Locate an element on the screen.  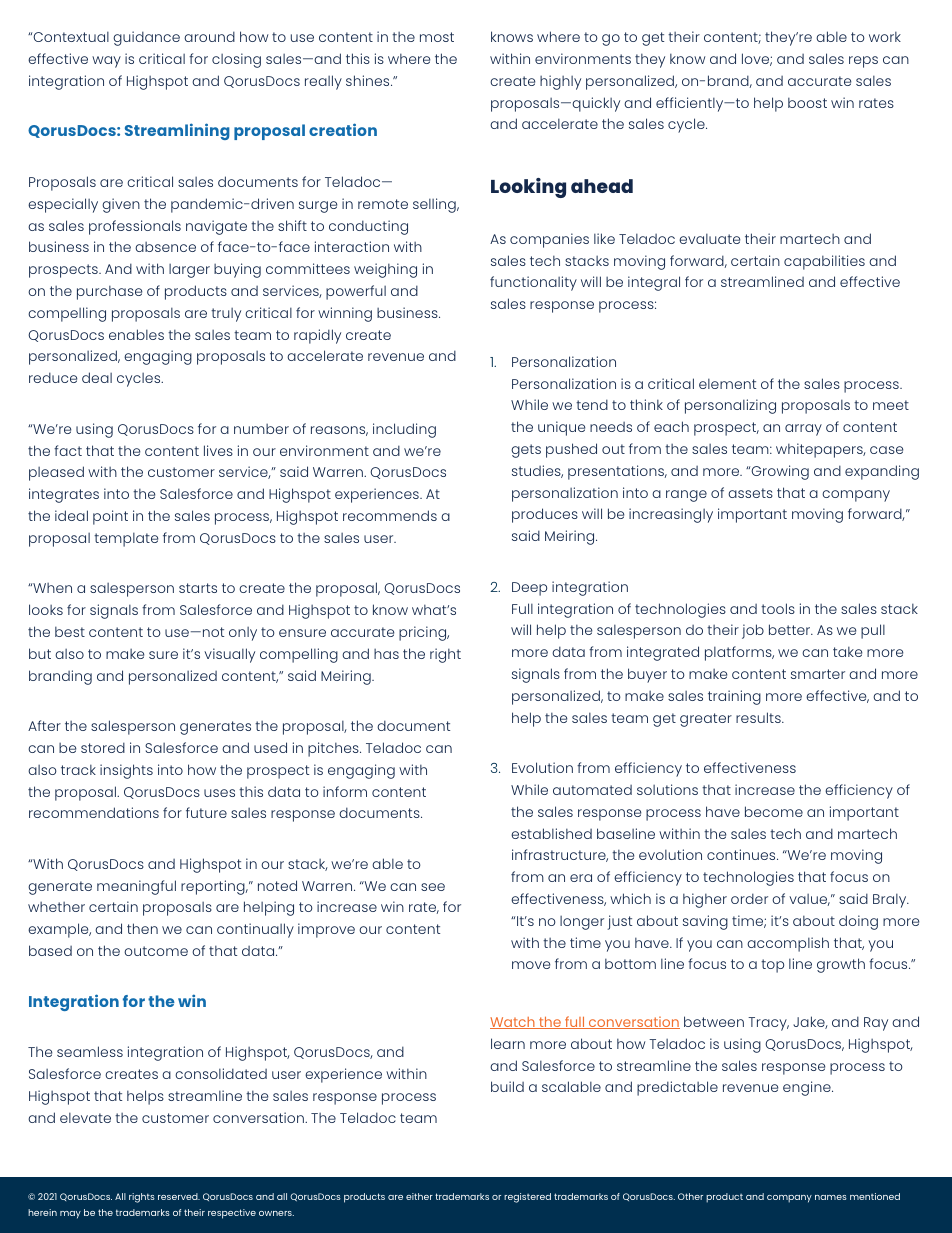
most is located at coordinates (437, 37).
